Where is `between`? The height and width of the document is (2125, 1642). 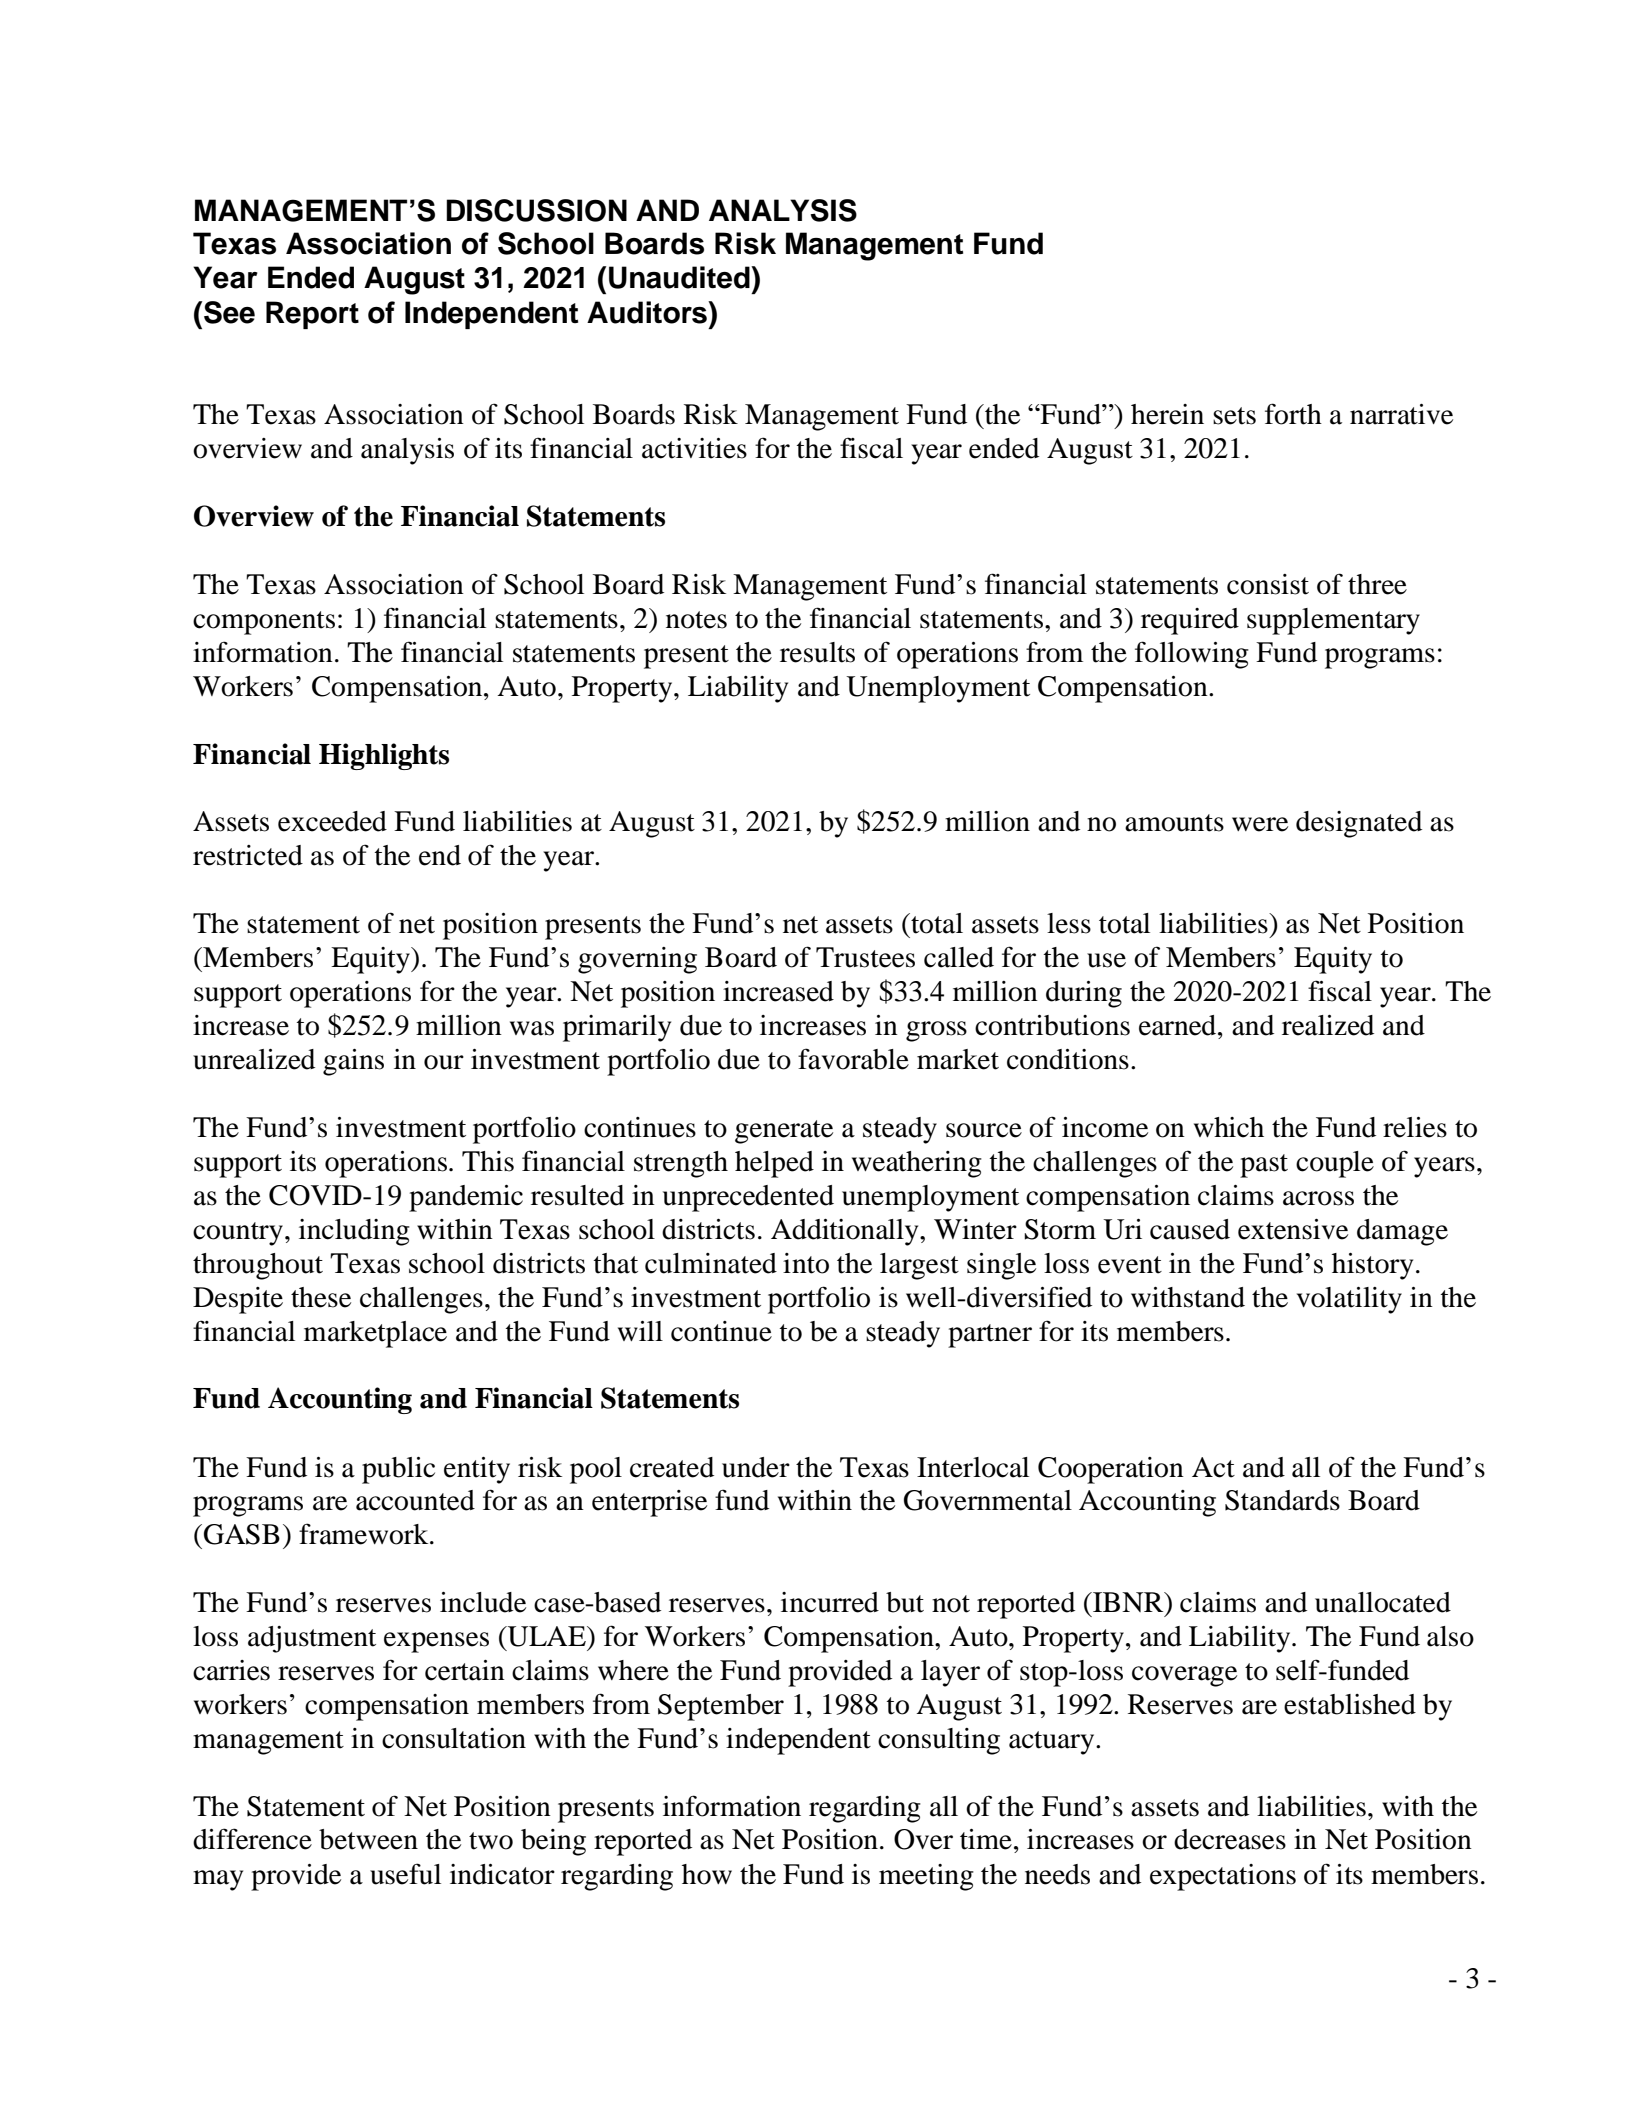 between is located at coordinates (368, 1839).
